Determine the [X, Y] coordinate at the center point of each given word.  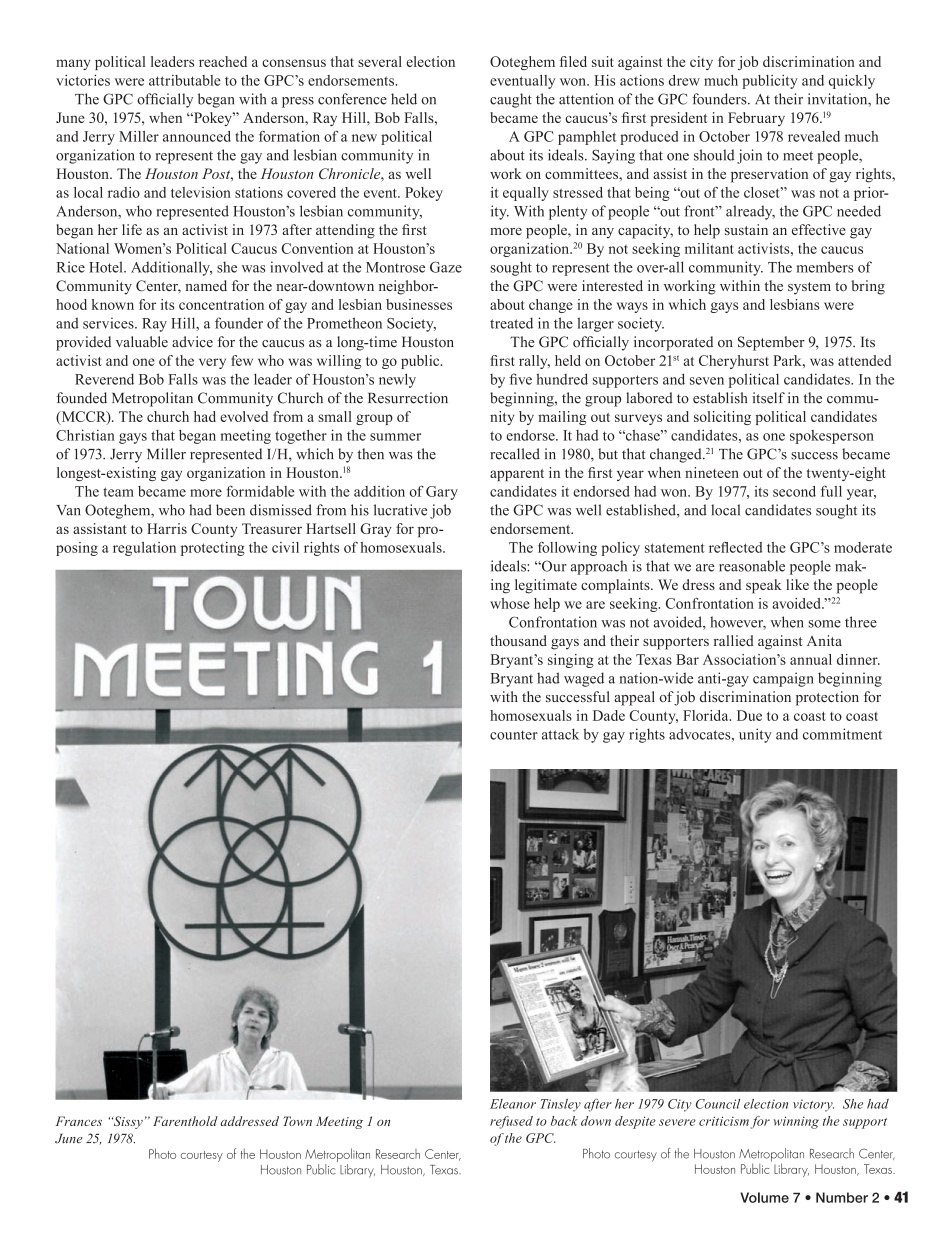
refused [511, 1122]
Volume [764, 1197]
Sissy [127, 1122]
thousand [518, 640]
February [756, 119]
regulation [144, 549]
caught [511, 100]
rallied [734, 640]
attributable [185, 80]
